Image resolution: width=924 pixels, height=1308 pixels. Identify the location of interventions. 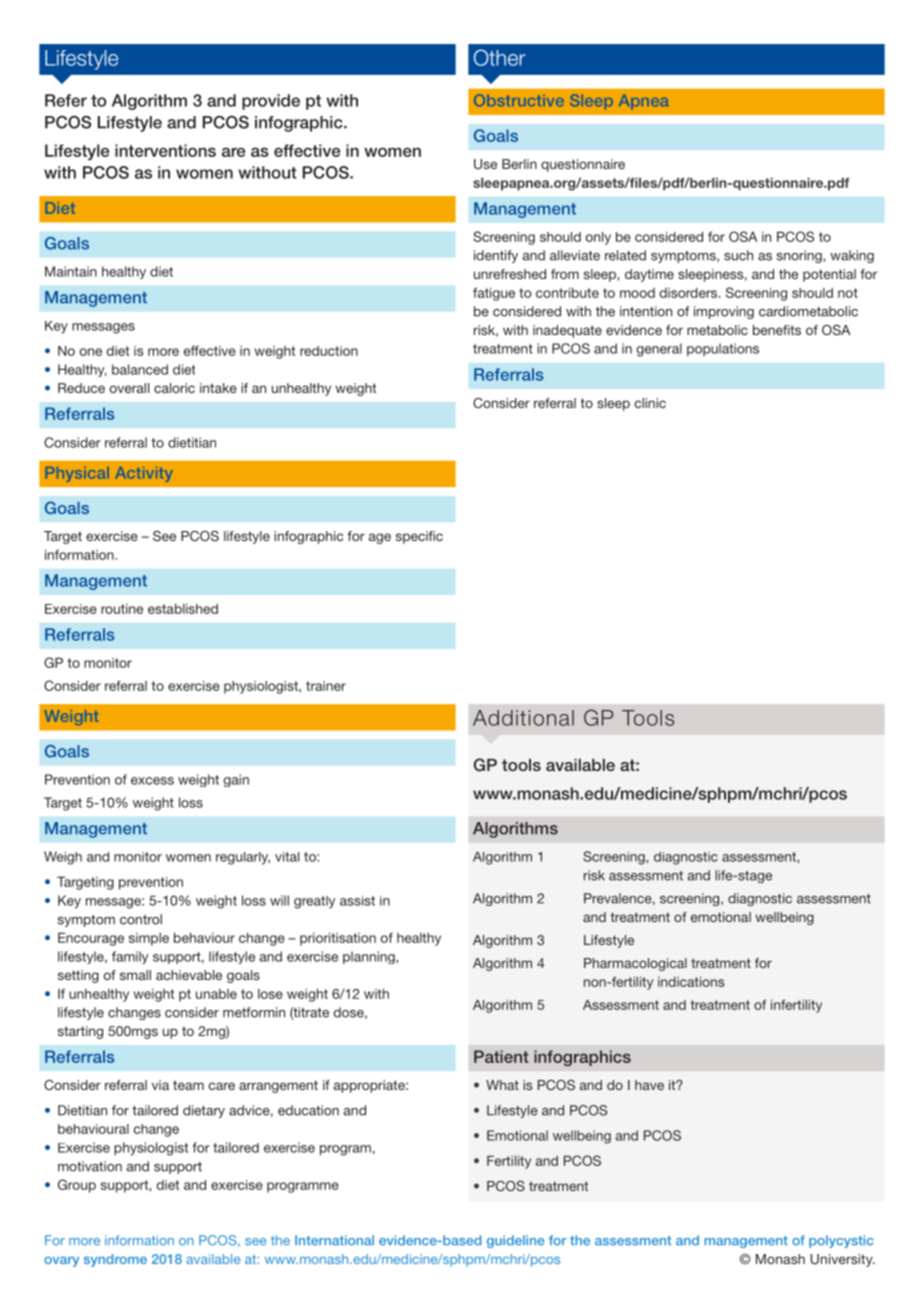
(165, 150).
